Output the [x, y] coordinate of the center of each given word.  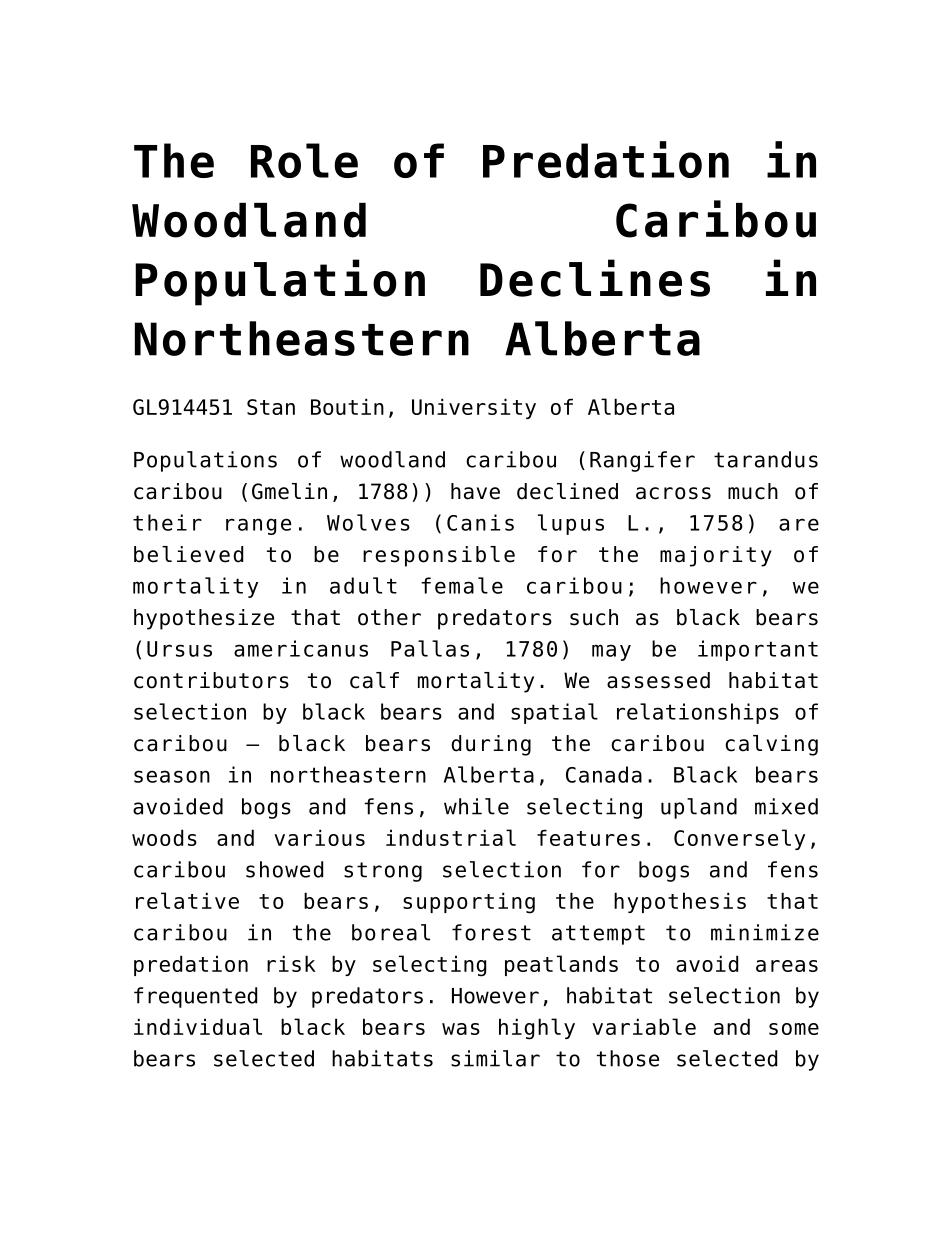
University [474, 408]
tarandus [766, 459]
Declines [595, 278]
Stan [271, 407]
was [461, 1029]
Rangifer [642, 461]
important [758, 650]
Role [304, 160]
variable [644, 1026]
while [476, 806]
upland [699, 808]
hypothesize [204, 619]
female [462, 585]
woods [164, 837]
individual [198, 1026]
